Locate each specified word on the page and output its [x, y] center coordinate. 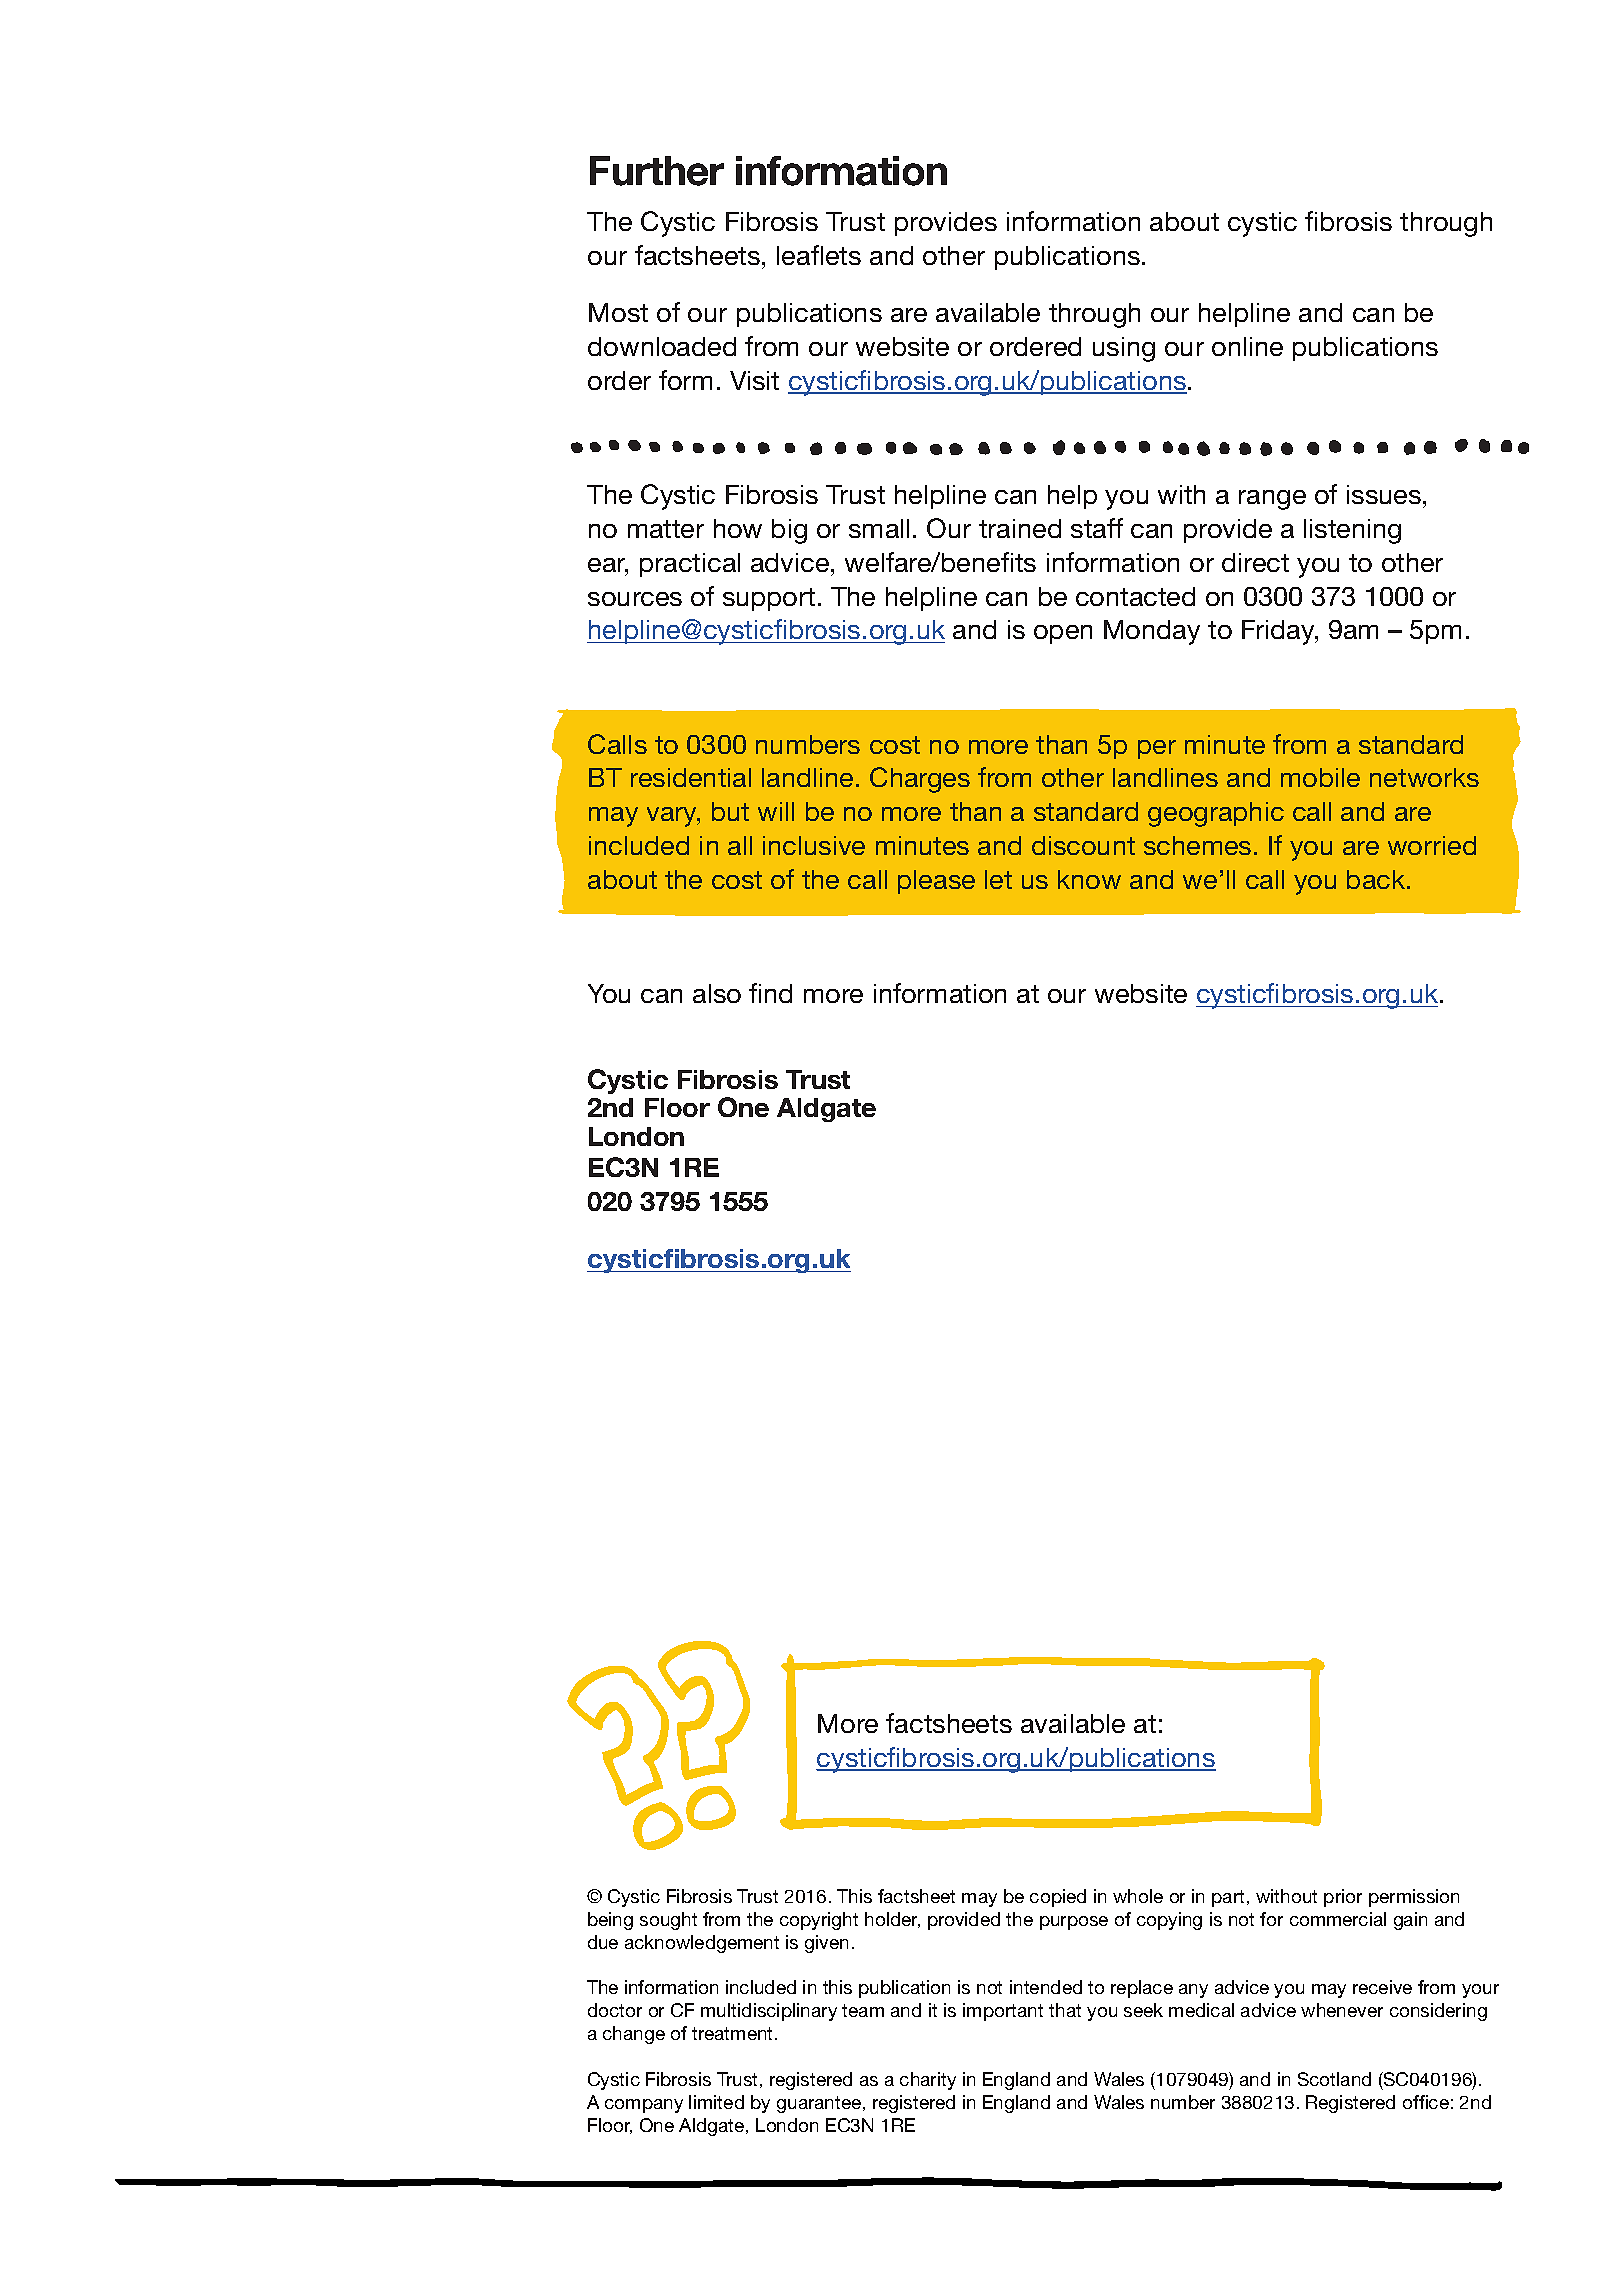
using [1124, 349]
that [1065, 2010]
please [936, 882]
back [1377, 879]
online [1247, 346]
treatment [734, 2033]
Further [657, 171]
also [717, 993]
